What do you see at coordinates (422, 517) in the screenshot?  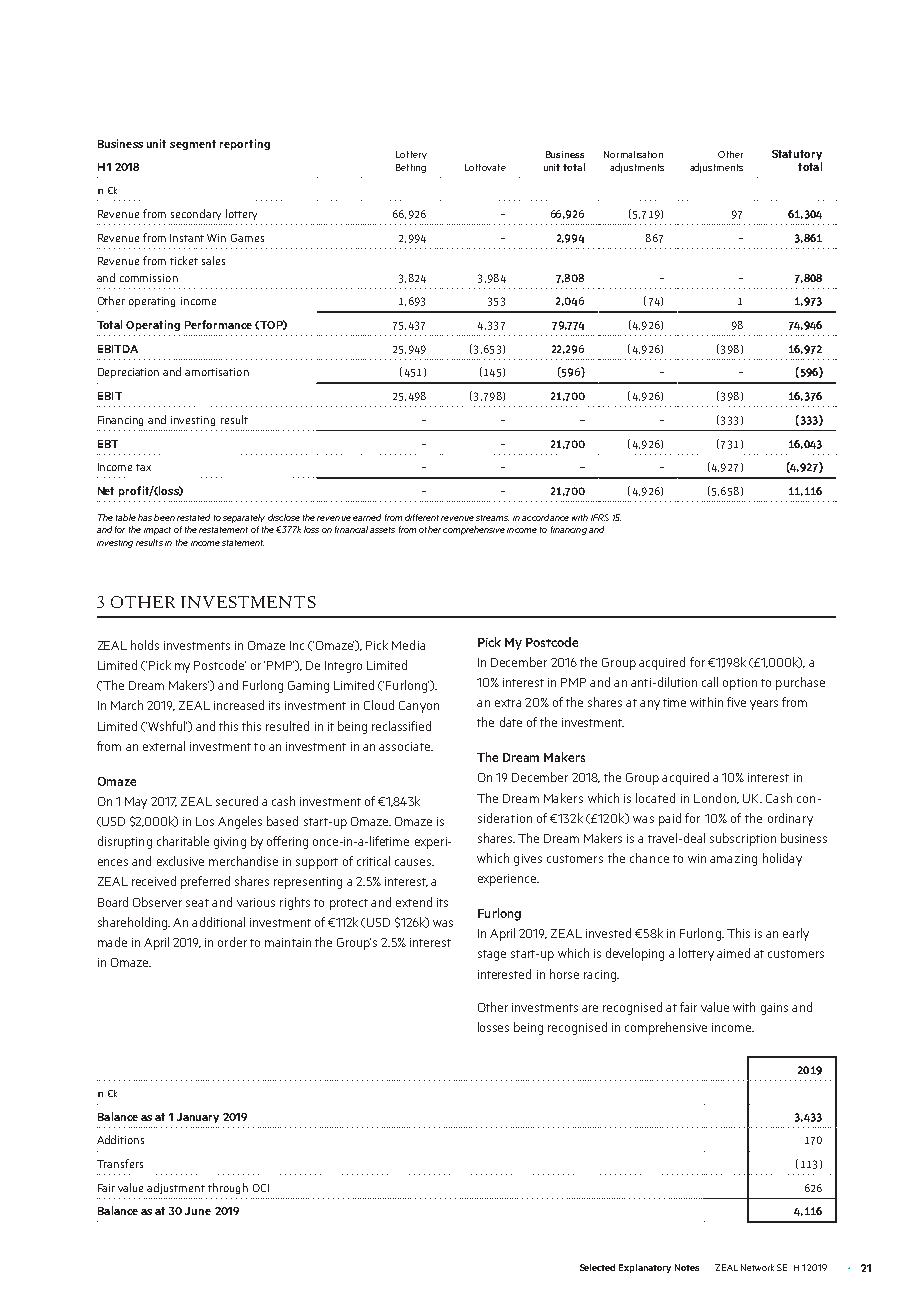 I see `different` at bounding box center [422, 517].
